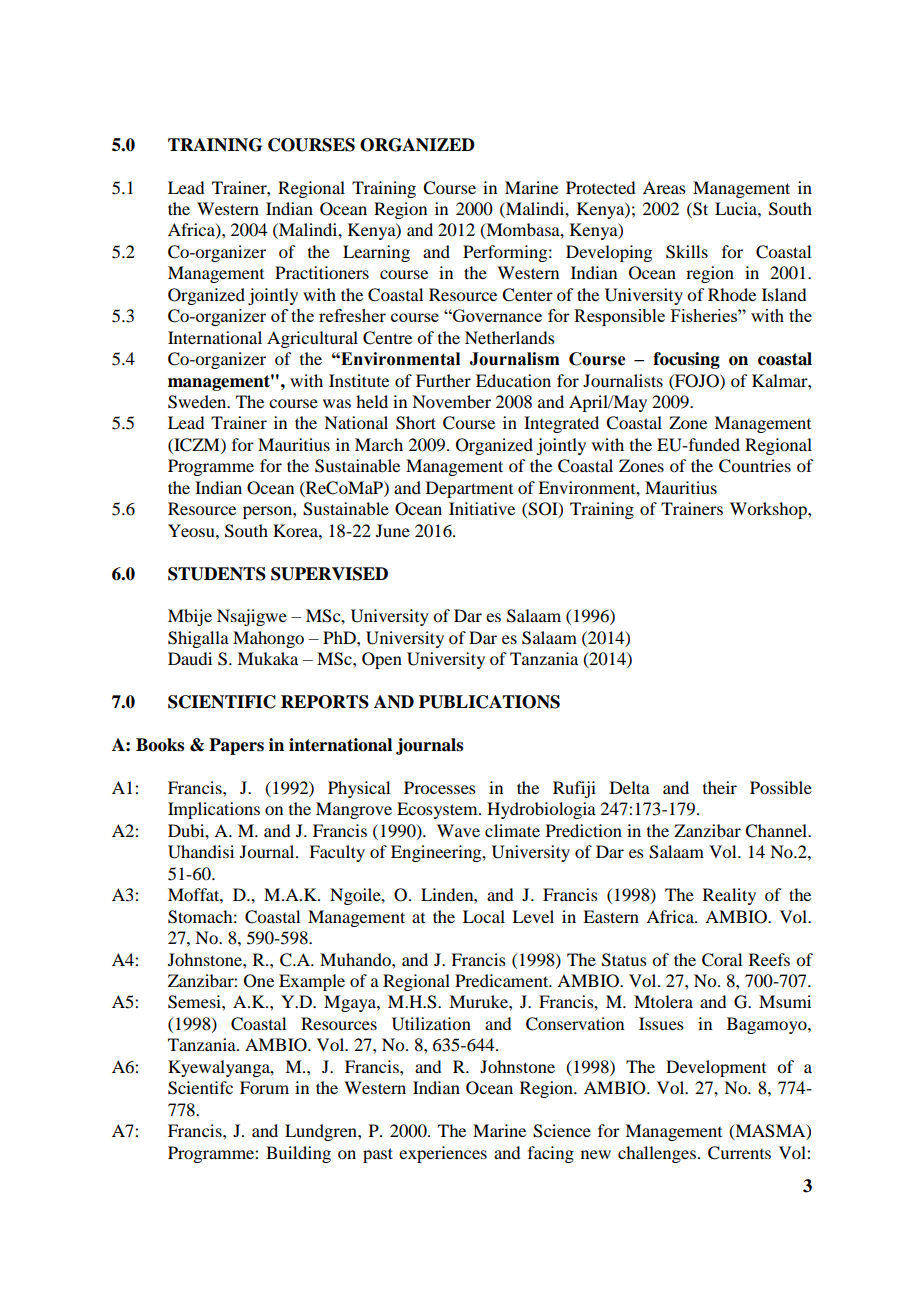  I want to click on Skills, so click(687, 252).
